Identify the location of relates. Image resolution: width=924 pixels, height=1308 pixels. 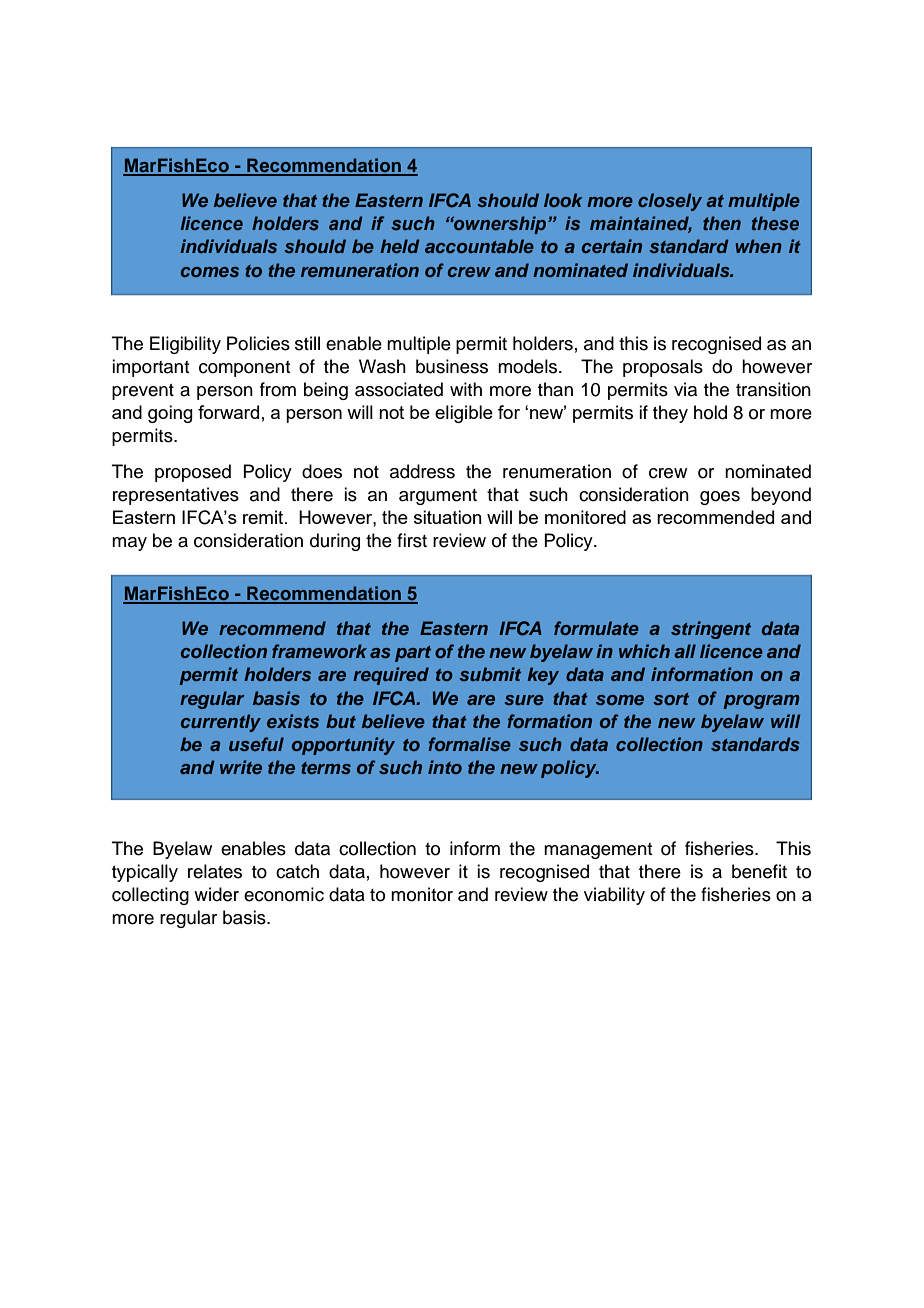
(215, 871).
